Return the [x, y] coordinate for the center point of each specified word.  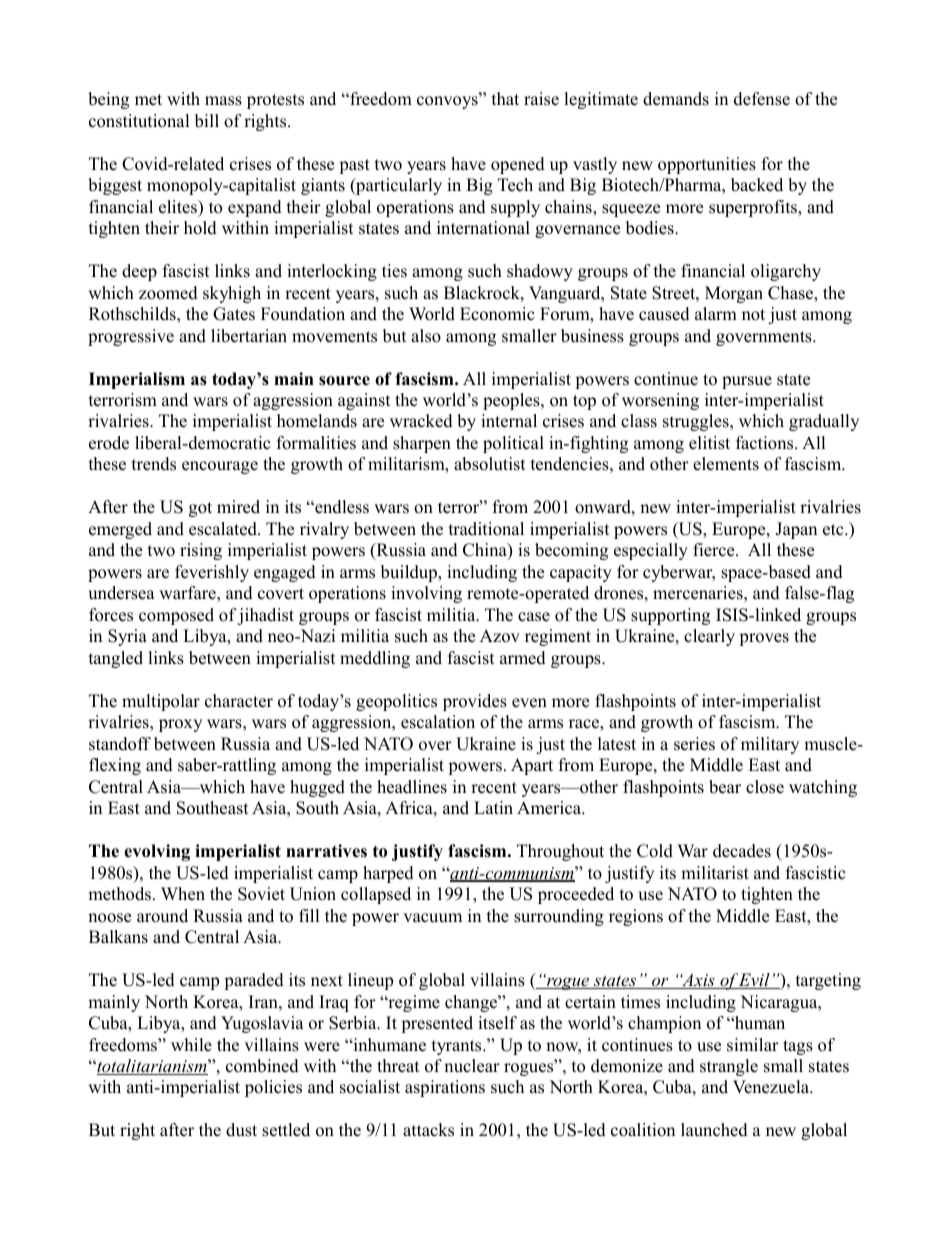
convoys [448, 102]
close [765, 787]
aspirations [445, 1088]
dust [241, 1130]
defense [762, 99]
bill [207, 121]
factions [766, 443]
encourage [220, 467]
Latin [493, 807]
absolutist [490, 464]
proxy [180, 725]
